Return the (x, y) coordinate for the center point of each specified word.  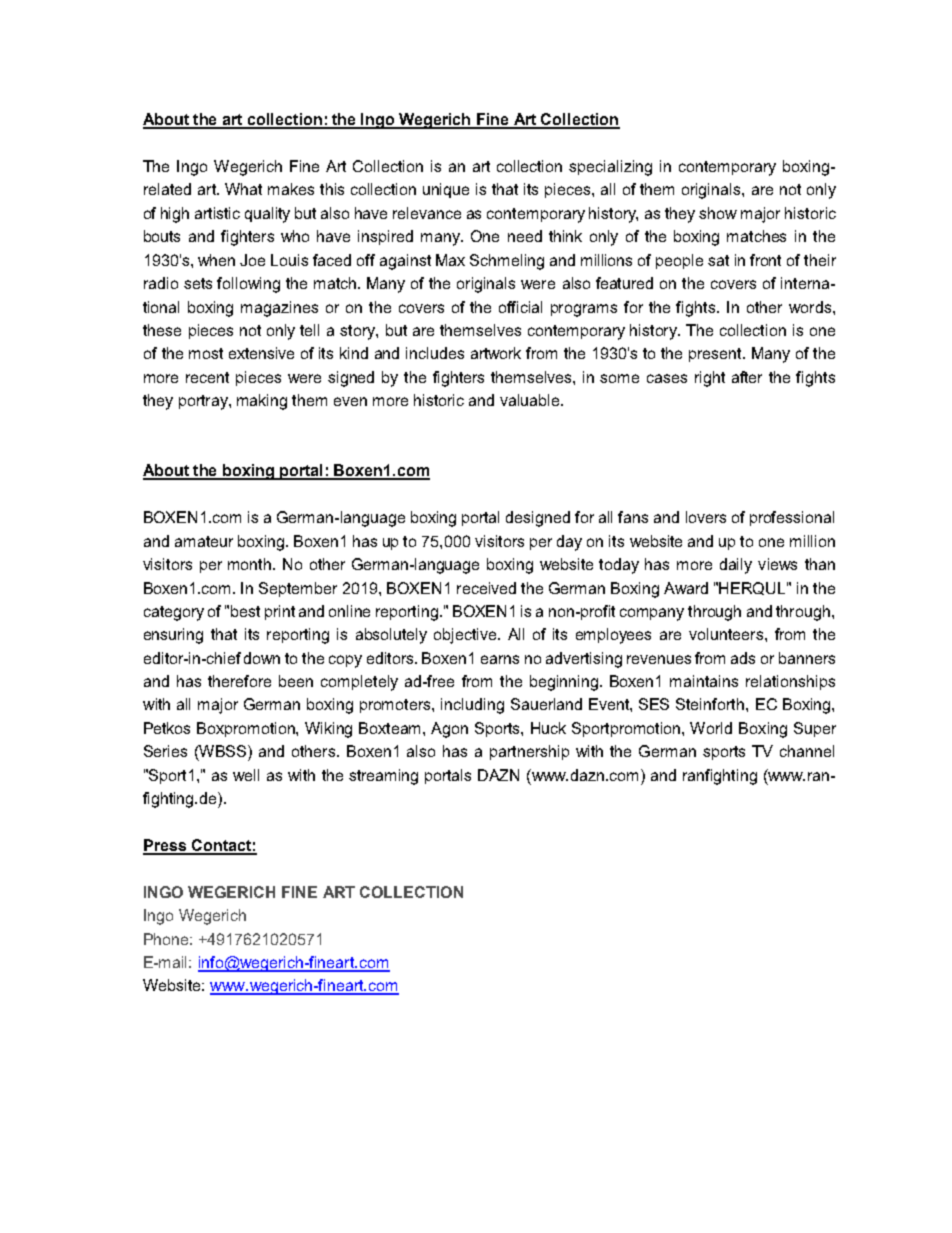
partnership (529, 752)
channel (807, 751)
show (718, 213)
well (246, 775)
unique (446, 190)
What (243, 189)
